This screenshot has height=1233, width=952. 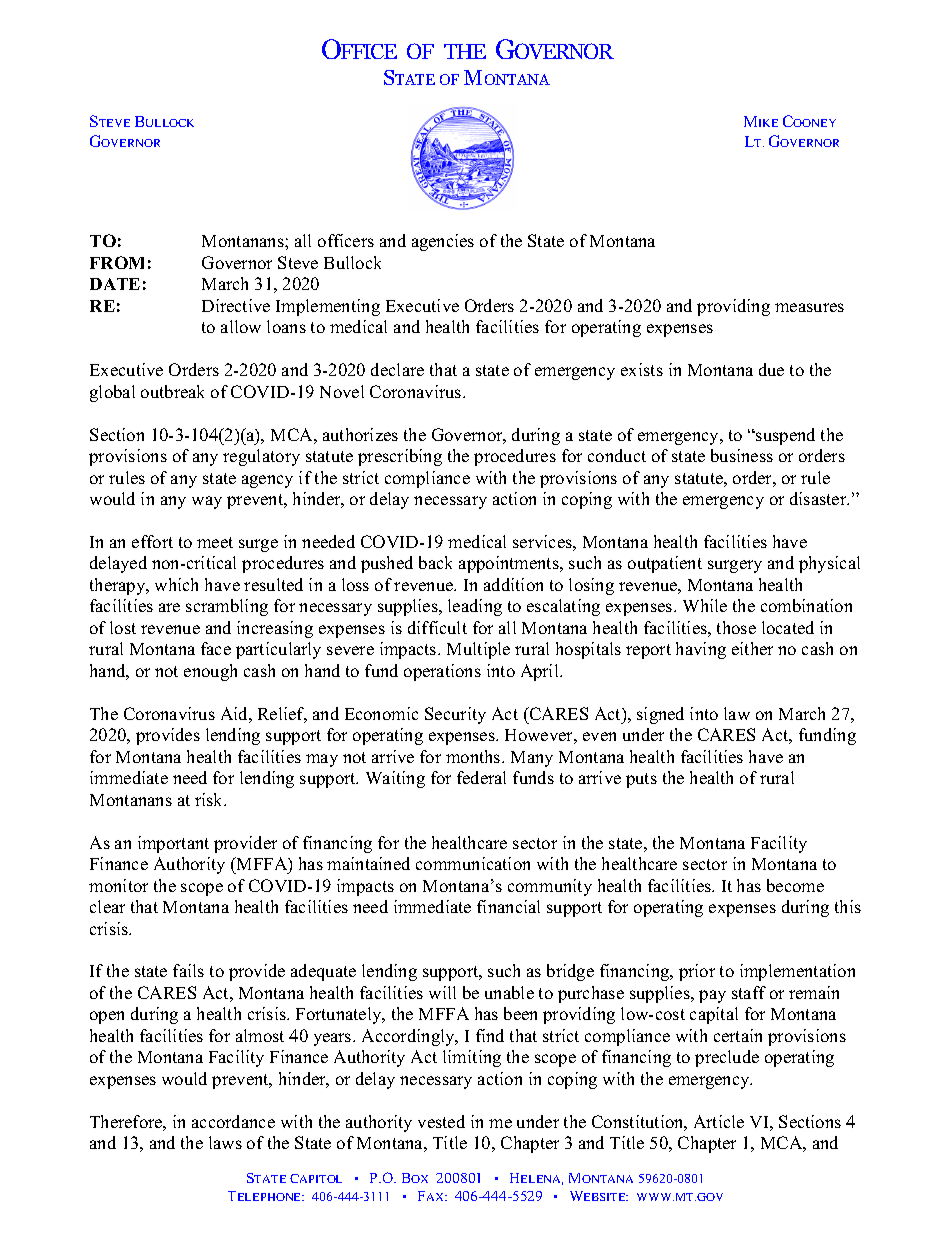 I want to click on monitor, so click(x=118, y=885).
